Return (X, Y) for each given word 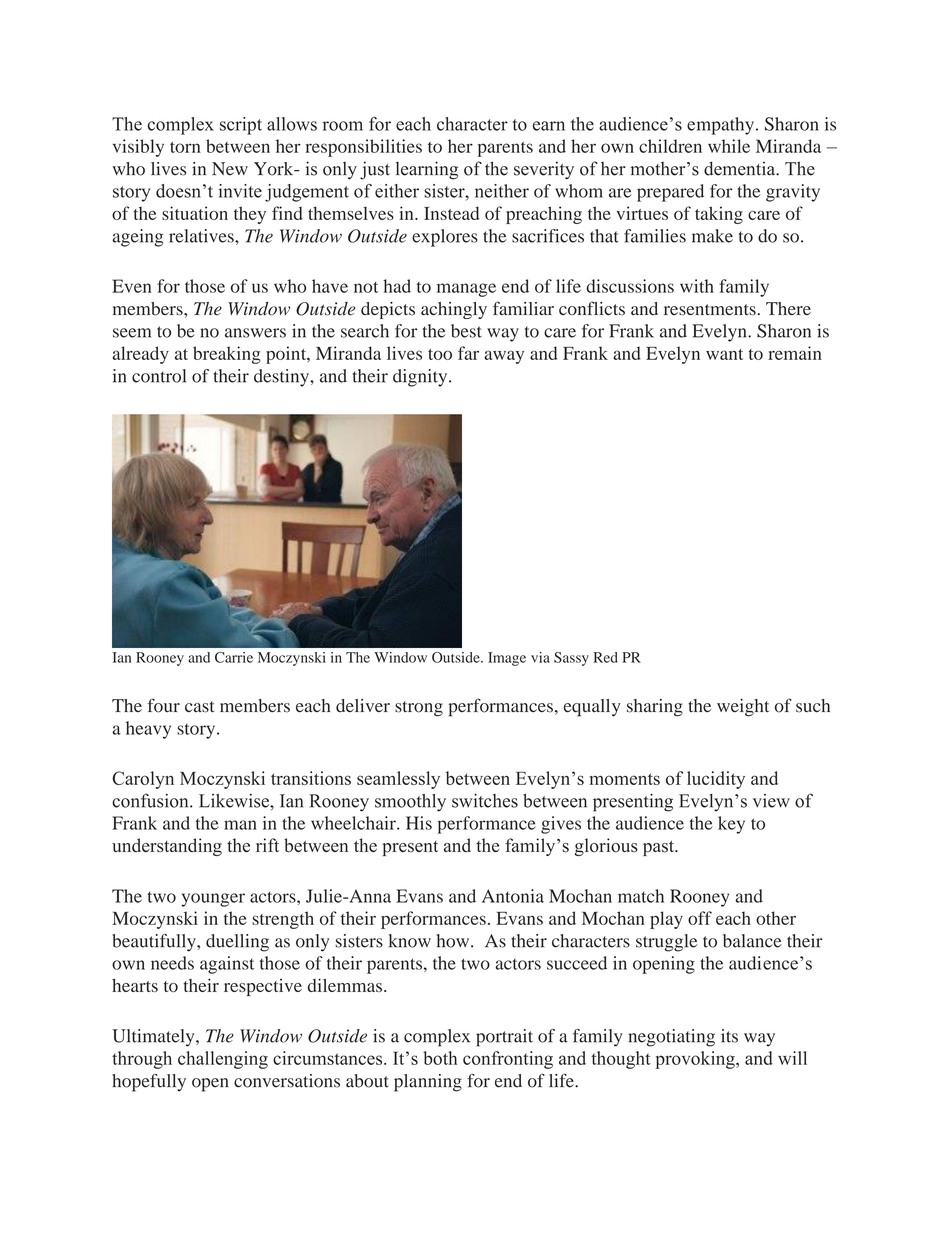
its (729, 1036)
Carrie (234, 657)
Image (507, 659)
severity (544, 170)
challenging (223, 1060)
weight (743, 708)
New (230, 169)
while (729, 146)
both (440, 1058)
